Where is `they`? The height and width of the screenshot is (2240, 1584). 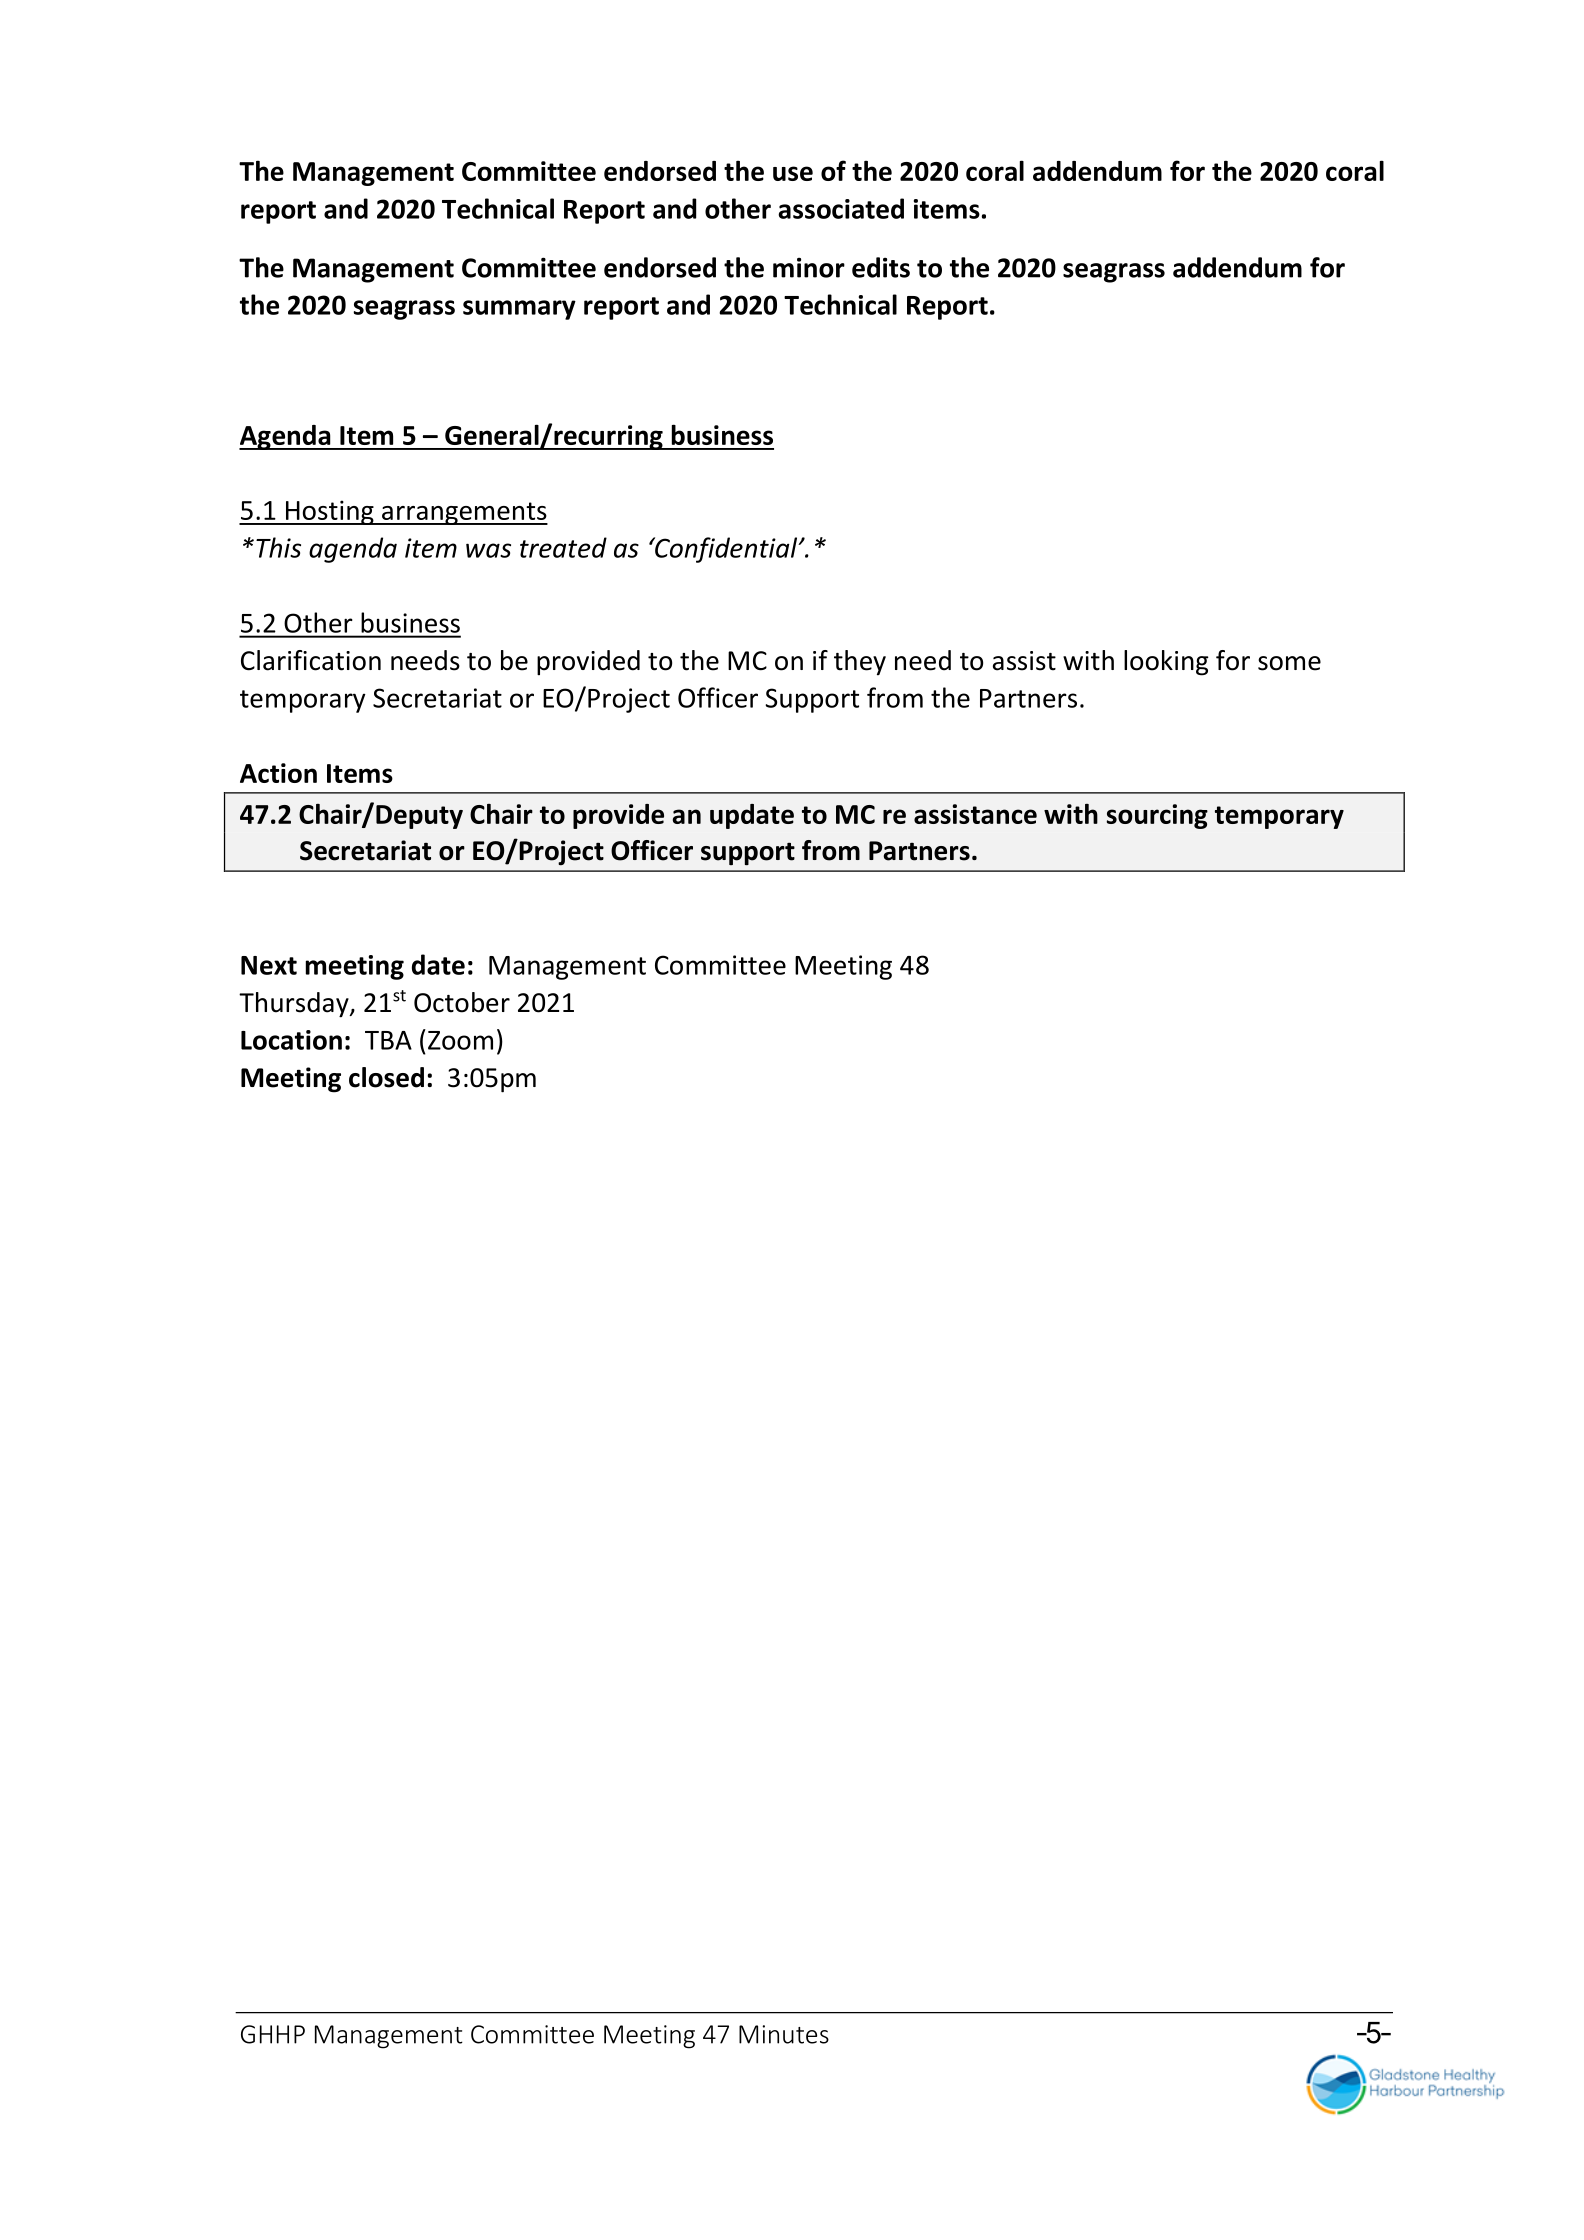
they is located at coordinates (860, 663).
